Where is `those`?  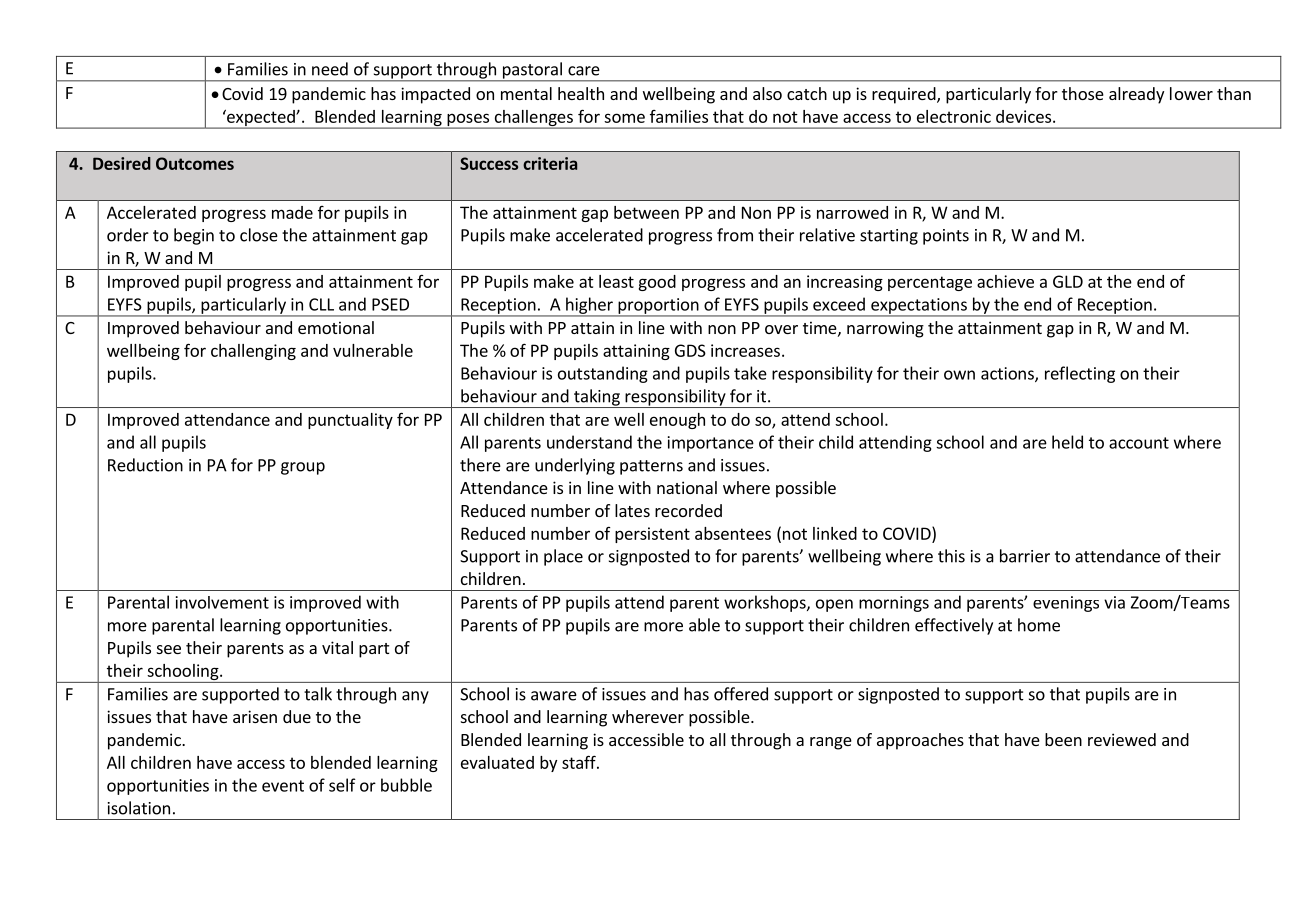 those is located at coordinates (1083, 93).
